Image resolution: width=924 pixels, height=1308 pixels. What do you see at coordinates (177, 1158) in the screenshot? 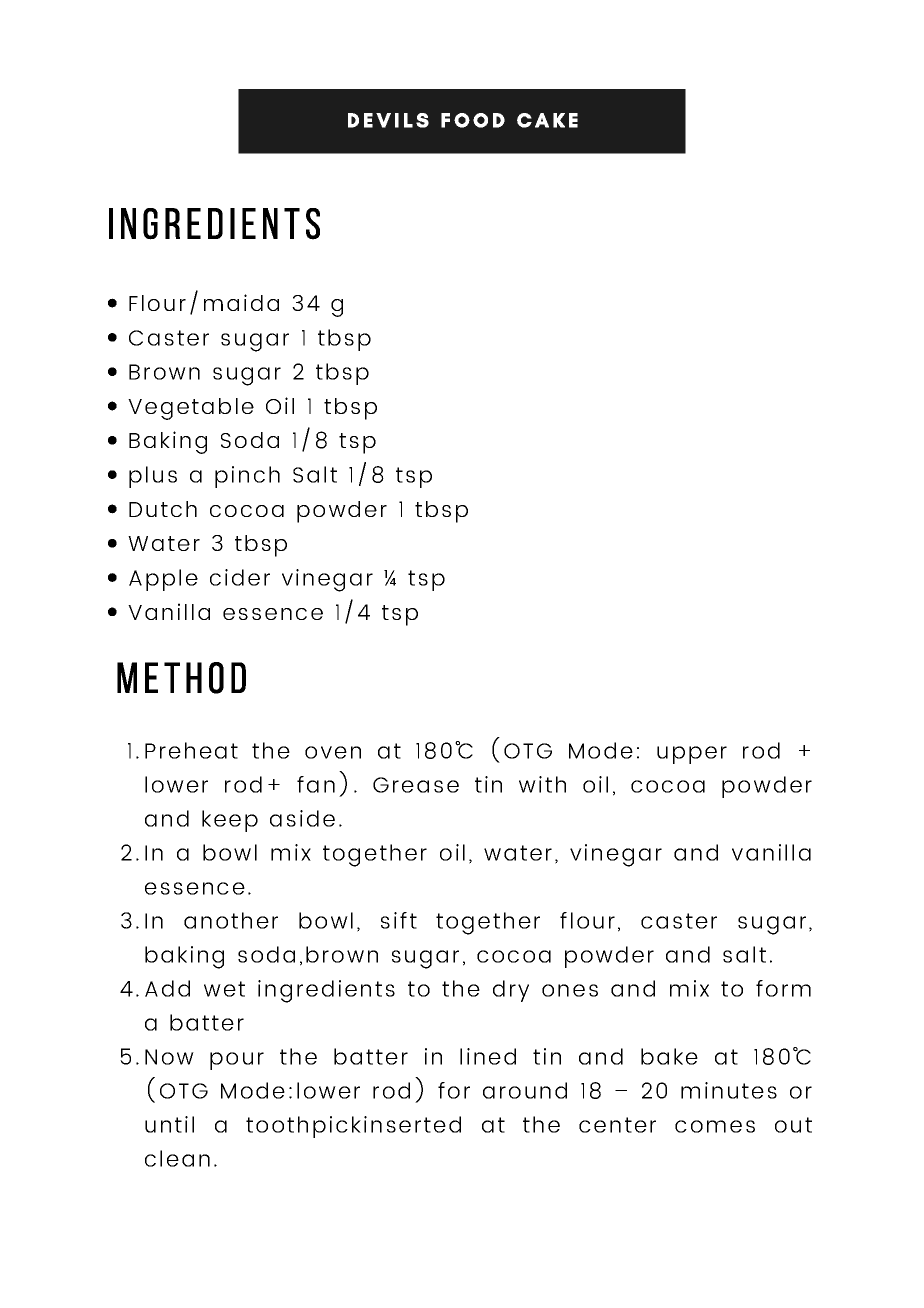
I see `clean` at bounding box center [177, 1158].
